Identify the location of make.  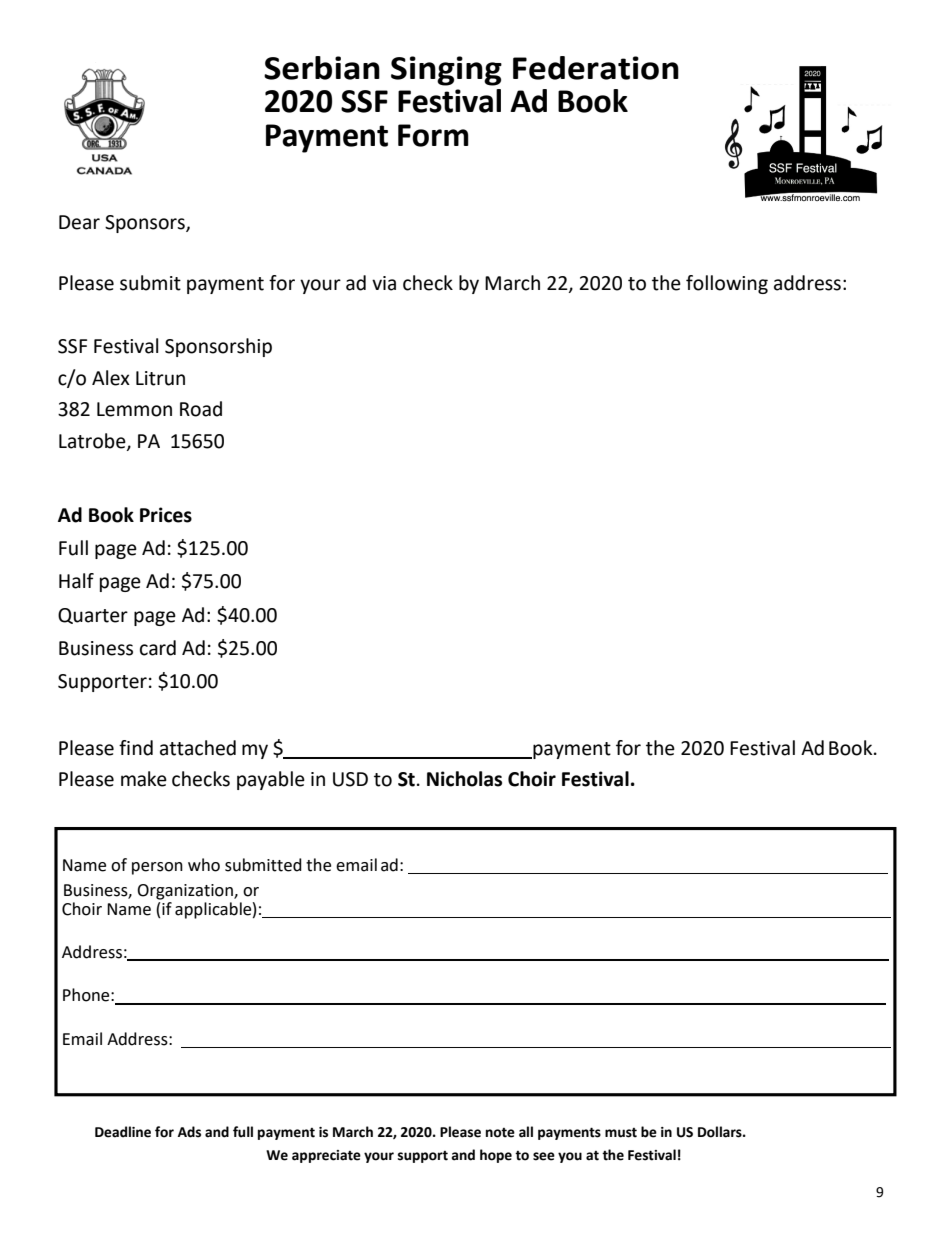
(144, 779).
